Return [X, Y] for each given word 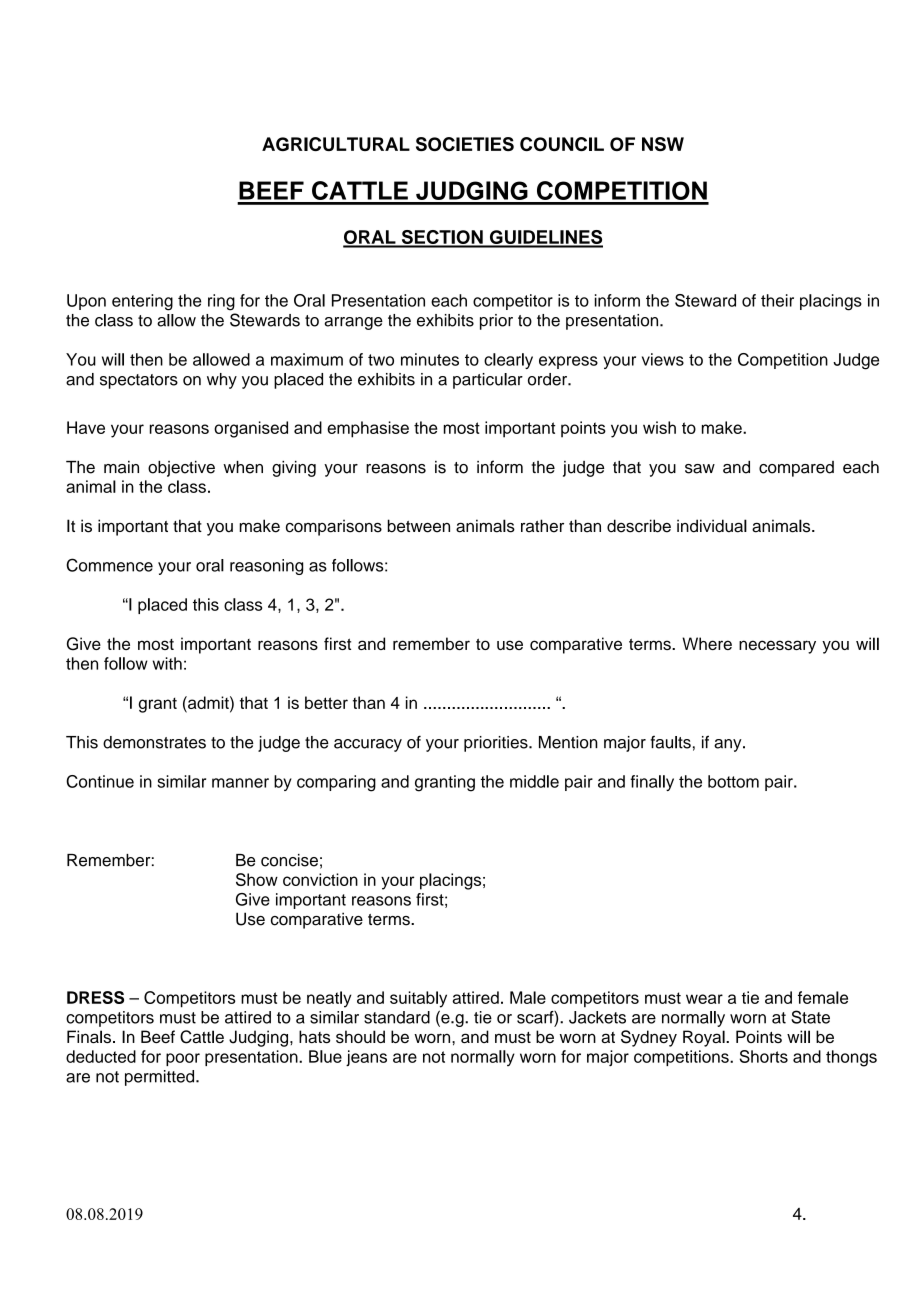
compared [796, 469]
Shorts [764, 1056]
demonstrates [154, 742]
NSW [663, 144]
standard [397, 1017]
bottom [733, 781]
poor [183, 1059]
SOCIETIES [465, 144]
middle [534, 781]
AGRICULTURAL [336, 144]
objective [181, 469]
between [419, 526]
